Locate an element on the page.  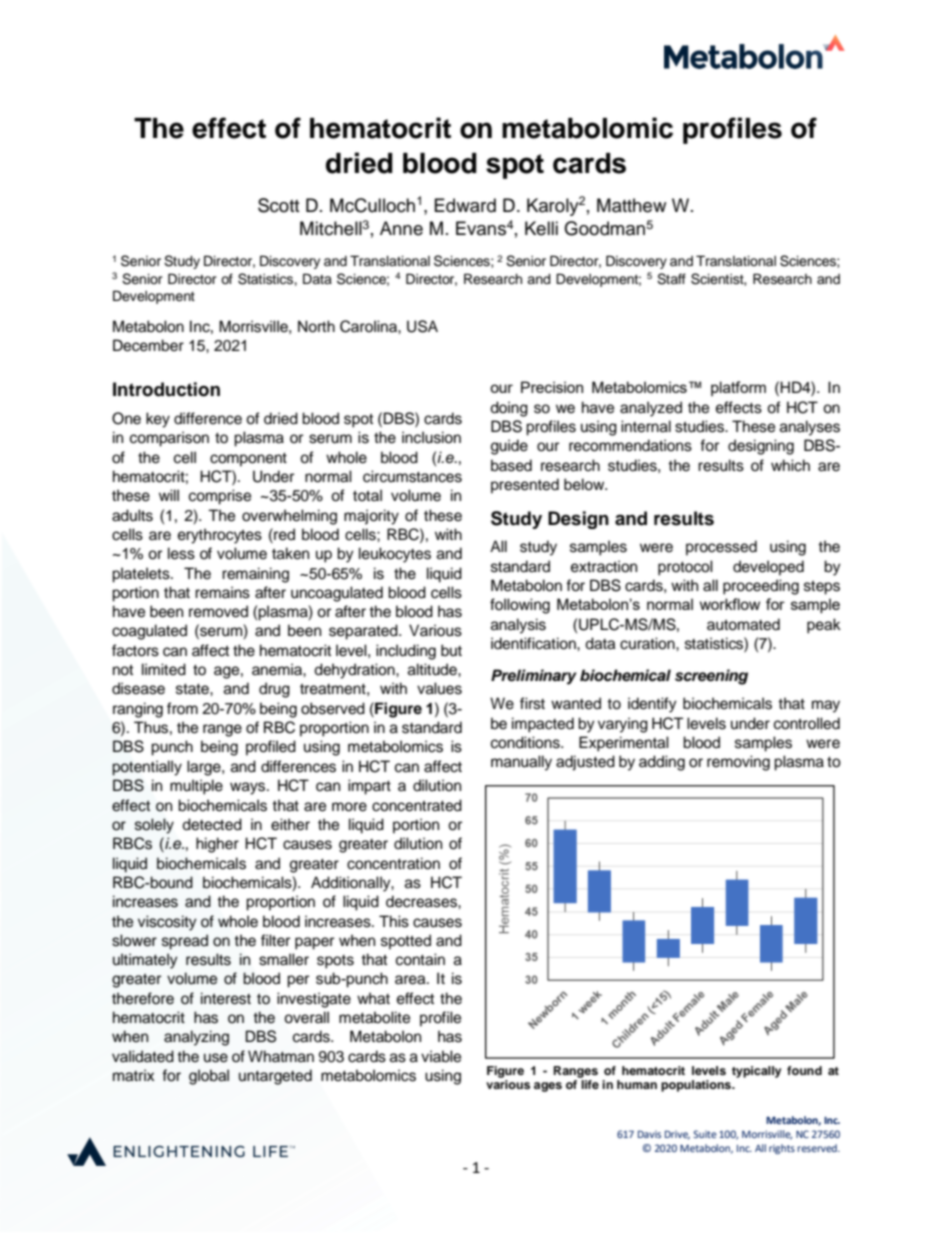
ages is located at coordinates (548, 1087).
